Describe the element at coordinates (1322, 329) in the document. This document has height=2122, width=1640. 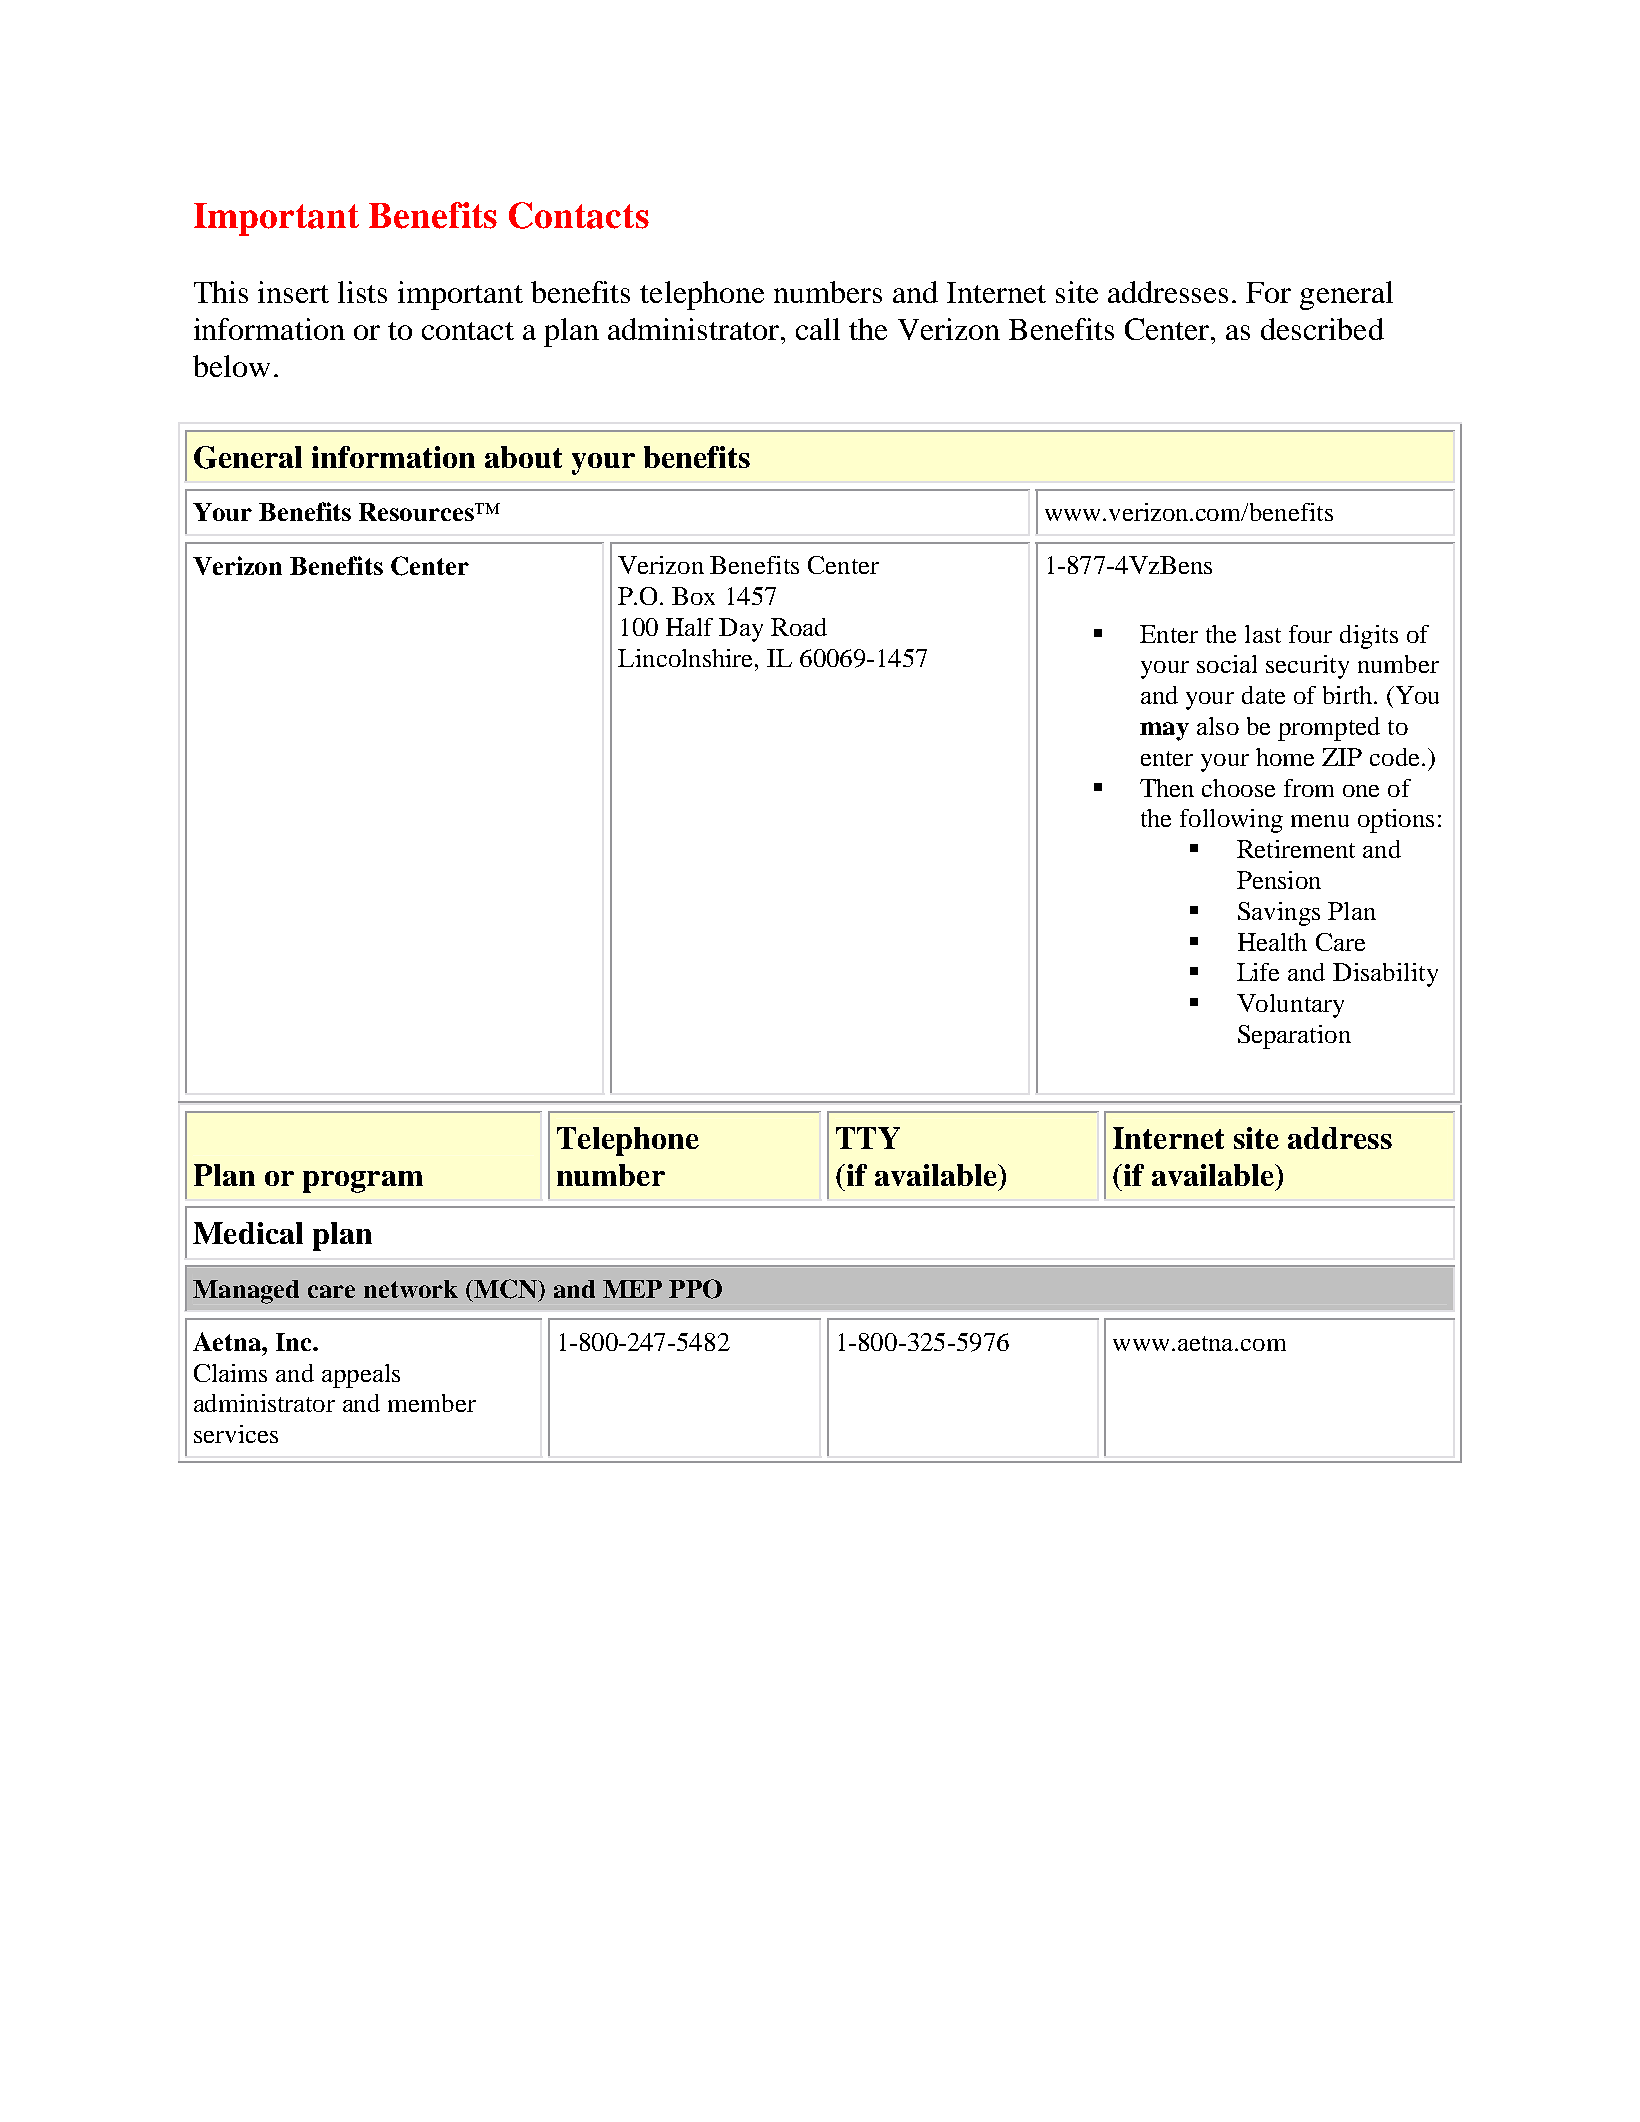
I see `described` at that location.
